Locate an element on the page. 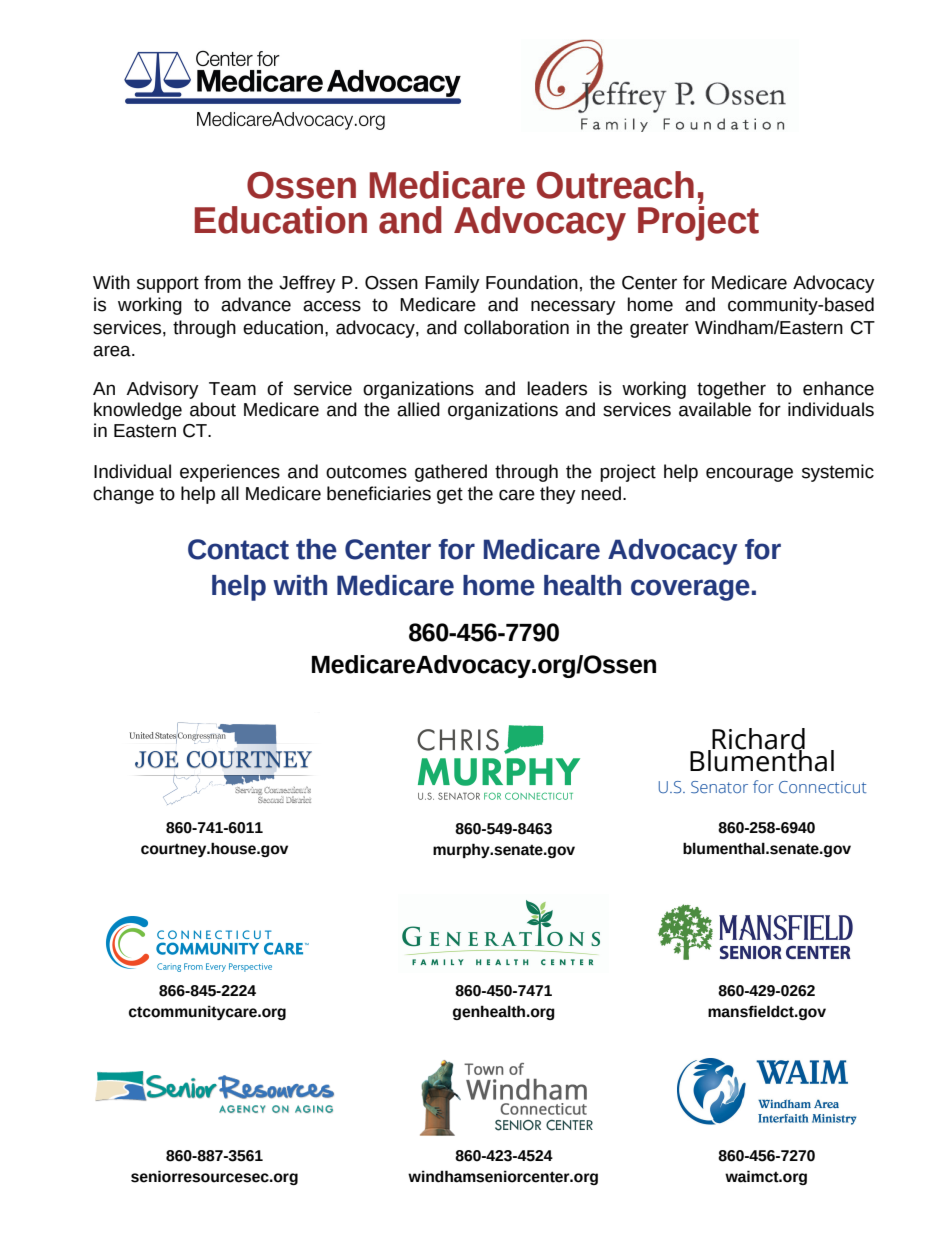 Image resolution: width=952 pixels, height=1233 pixels. Connecticut is located at coordinates (822, 787).
